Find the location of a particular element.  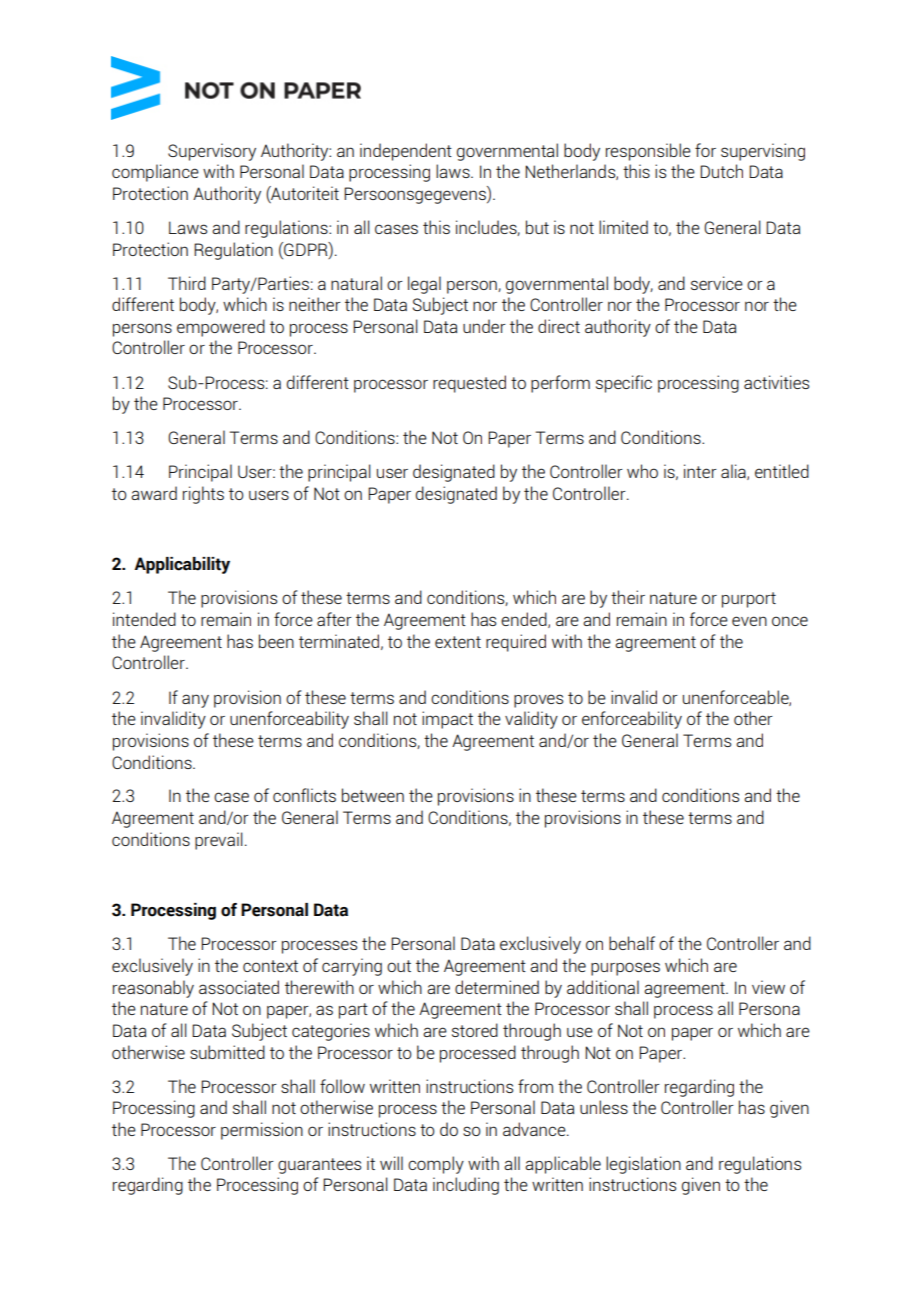

permission is located at coordinates (262, 1131).
